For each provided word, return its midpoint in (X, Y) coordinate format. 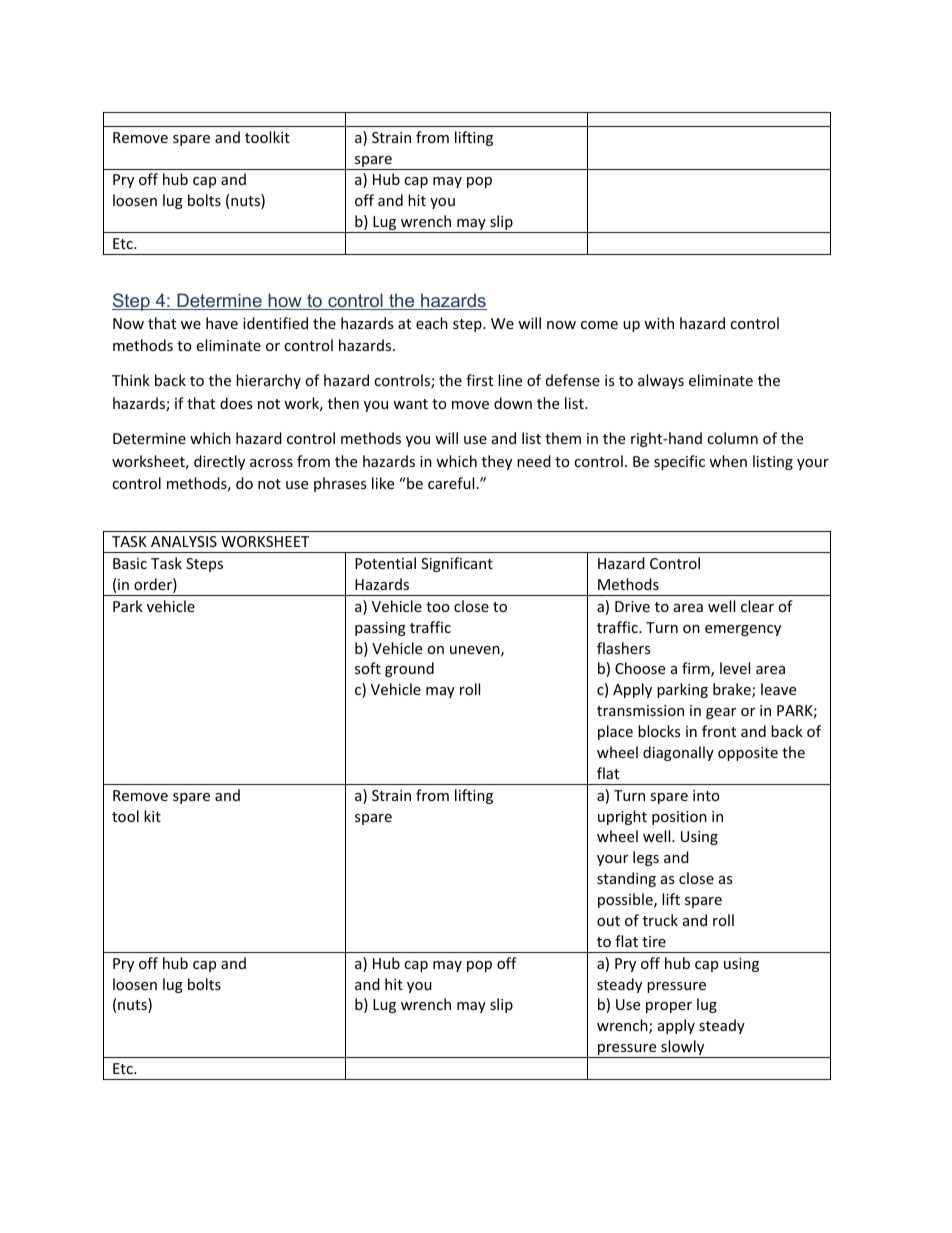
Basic (130, 563)
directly (219, 462)
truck (660, 920)
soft (368, 668)
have (222, 323)
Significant (457, 564)
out (608, 921)
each (432, 323)
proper (669, 1007)
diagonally (678, 753)
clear (757, 606)
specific (679, 462)
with (659, 323)
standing (626, 879)
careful (451, 483)
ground (409, 669)
